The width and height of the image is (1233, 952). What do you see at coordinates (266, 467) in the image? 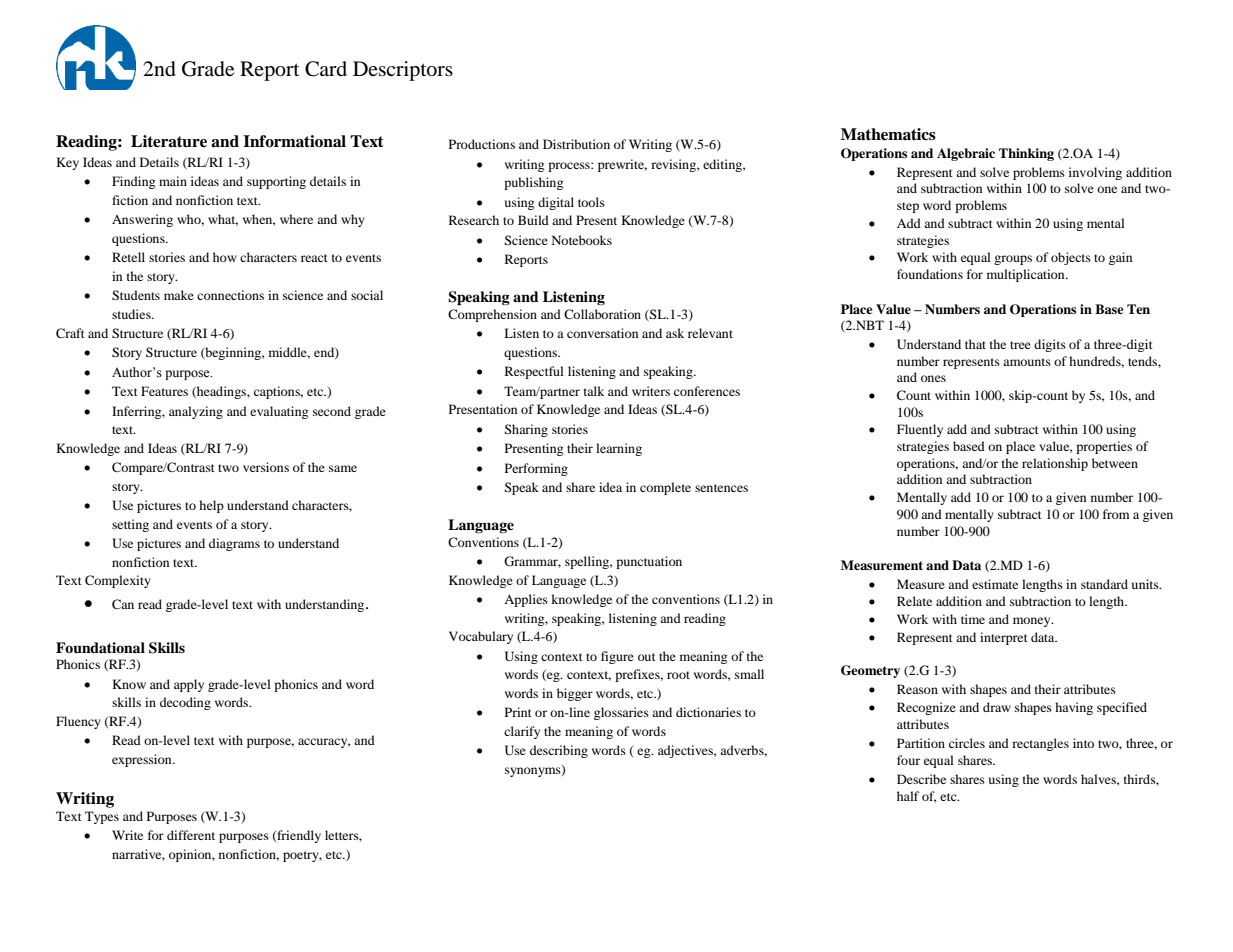
I see `versions` at bounding box center [266, 467].
